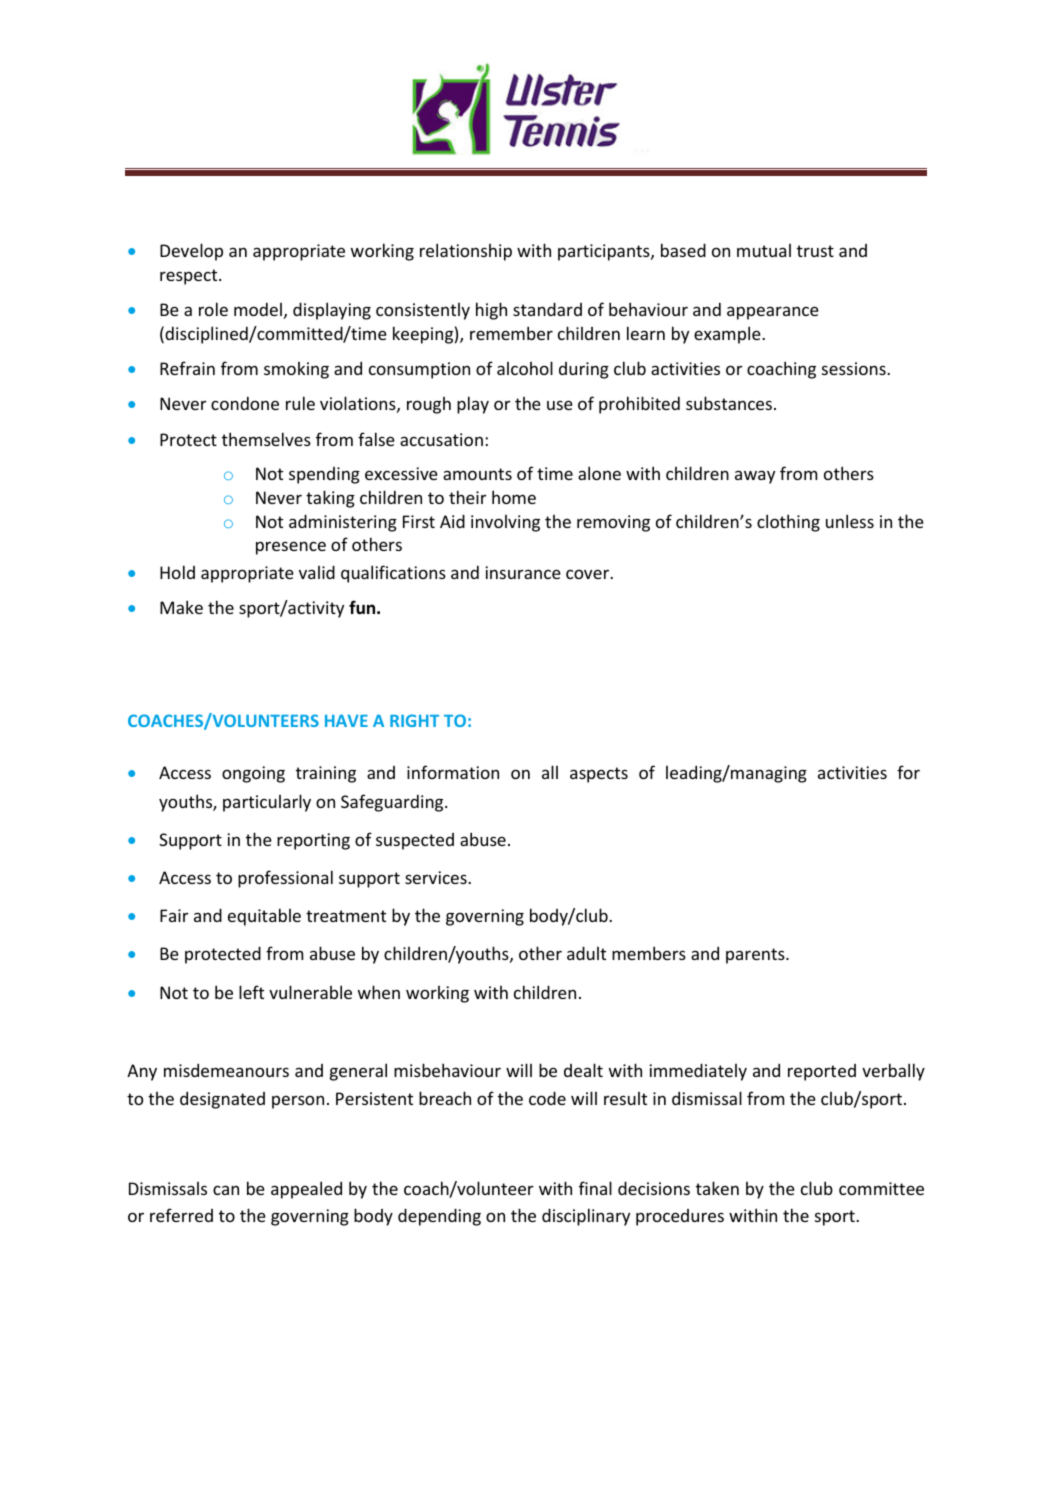  What do you see at coordinates (595, 1188) in the image?
I see `final` at bounding box center [595, 1188].
